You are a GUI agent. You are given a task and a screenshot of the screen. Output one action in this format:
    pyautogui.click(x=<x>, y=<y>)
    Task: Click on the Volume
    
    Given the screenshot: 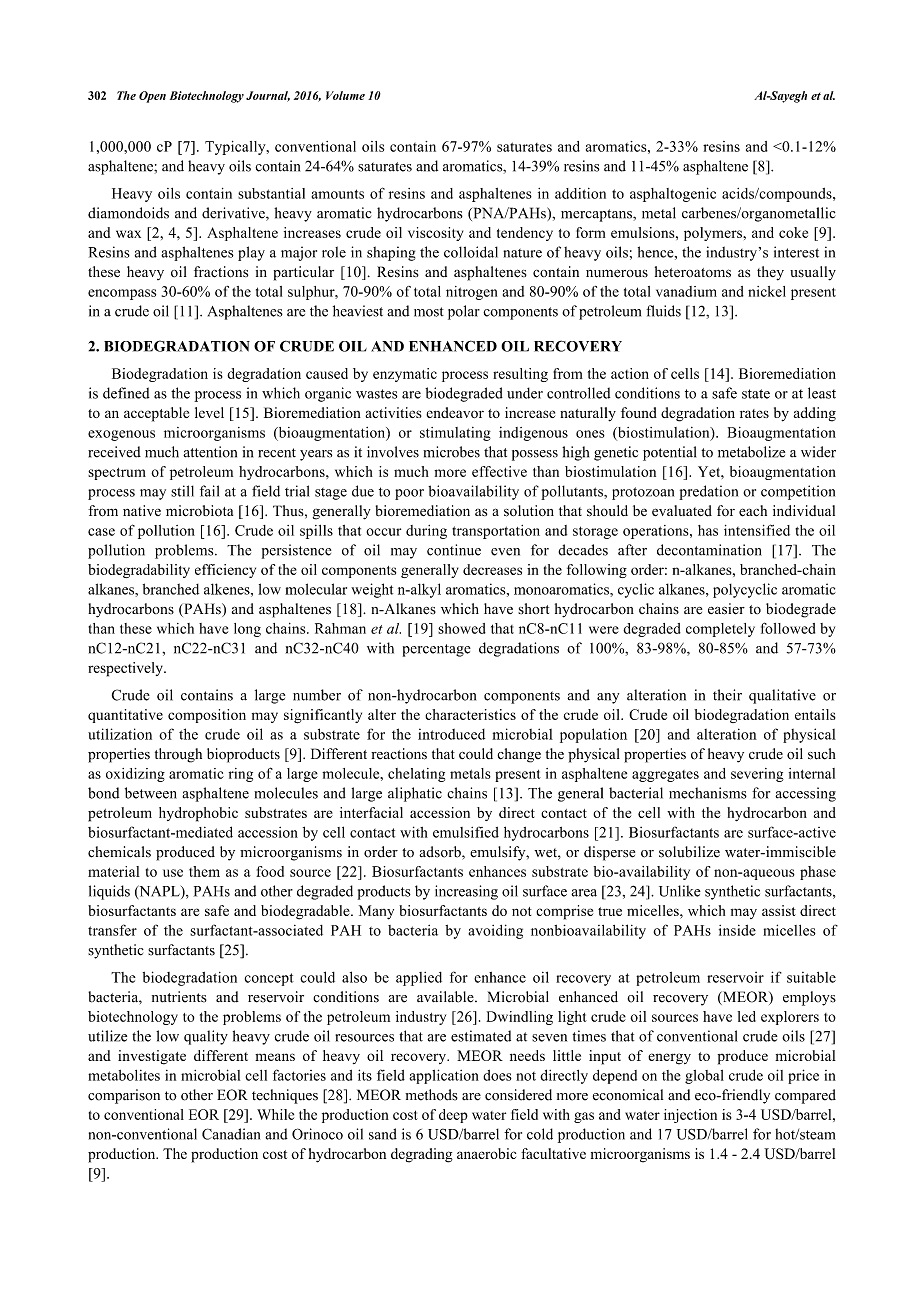 What is the action you would take?
    pyautogui.click(x=345, y=95)
